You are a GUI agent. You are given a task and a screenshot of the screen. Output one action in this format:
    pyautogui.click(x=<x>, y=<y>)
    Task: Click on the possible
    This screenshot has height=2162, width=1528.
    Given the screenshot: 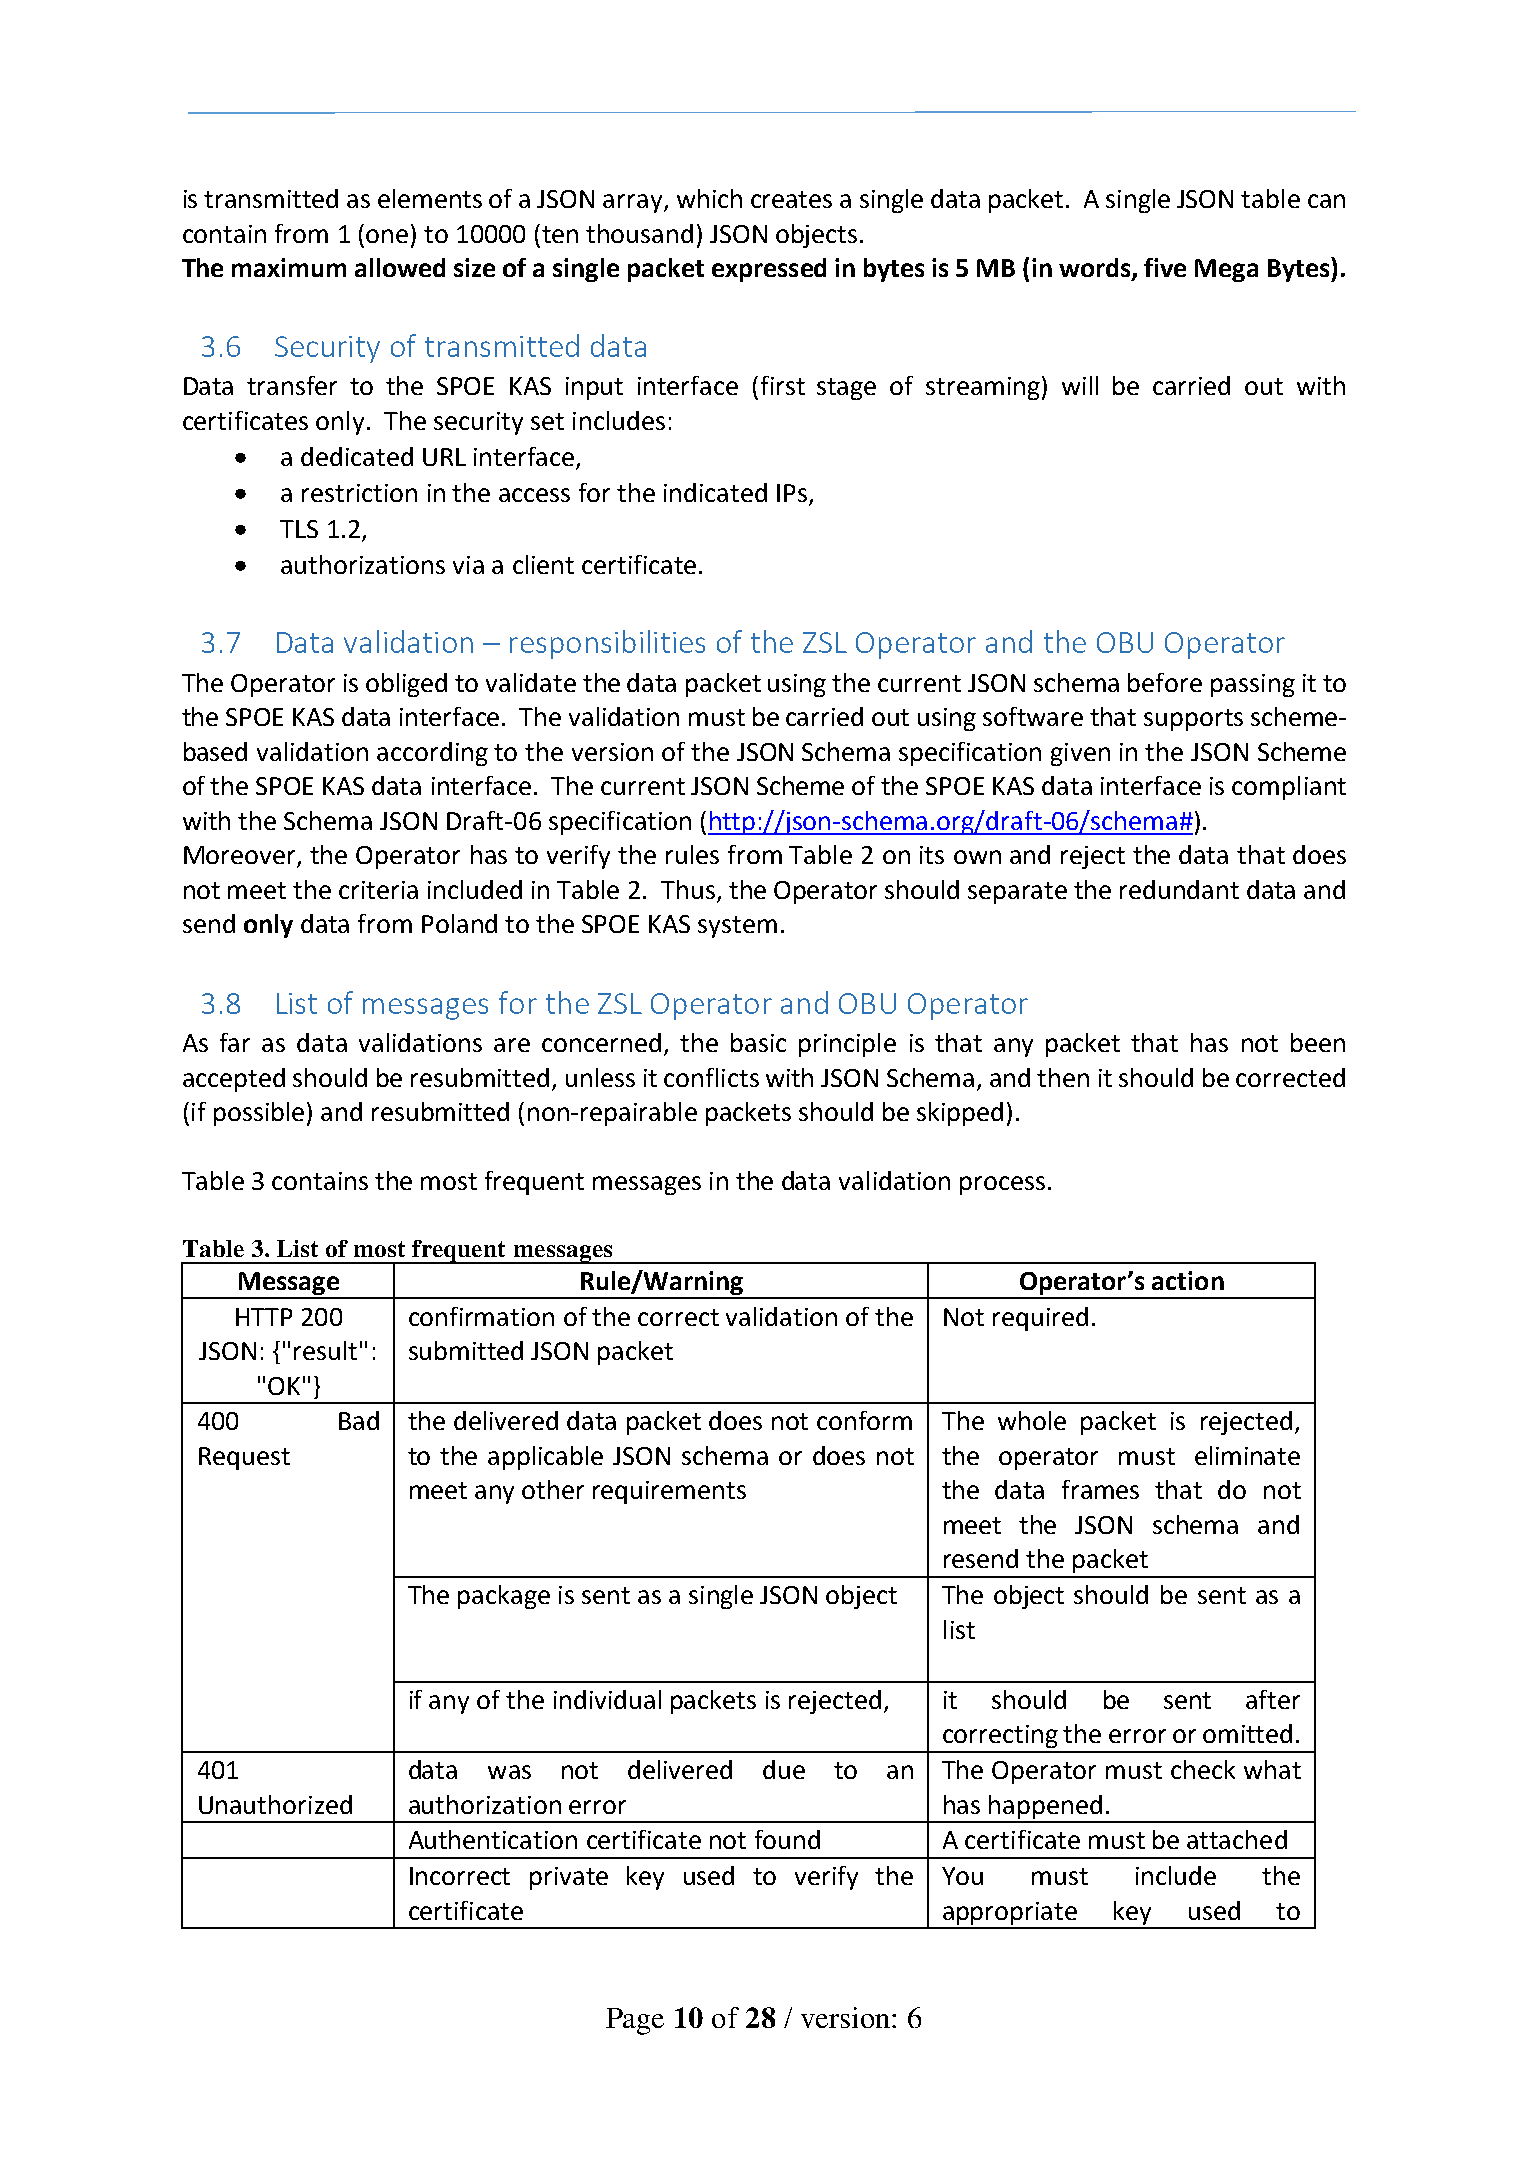 What is the action you would take?
    pyautogui.click(x=259, y=1114)
